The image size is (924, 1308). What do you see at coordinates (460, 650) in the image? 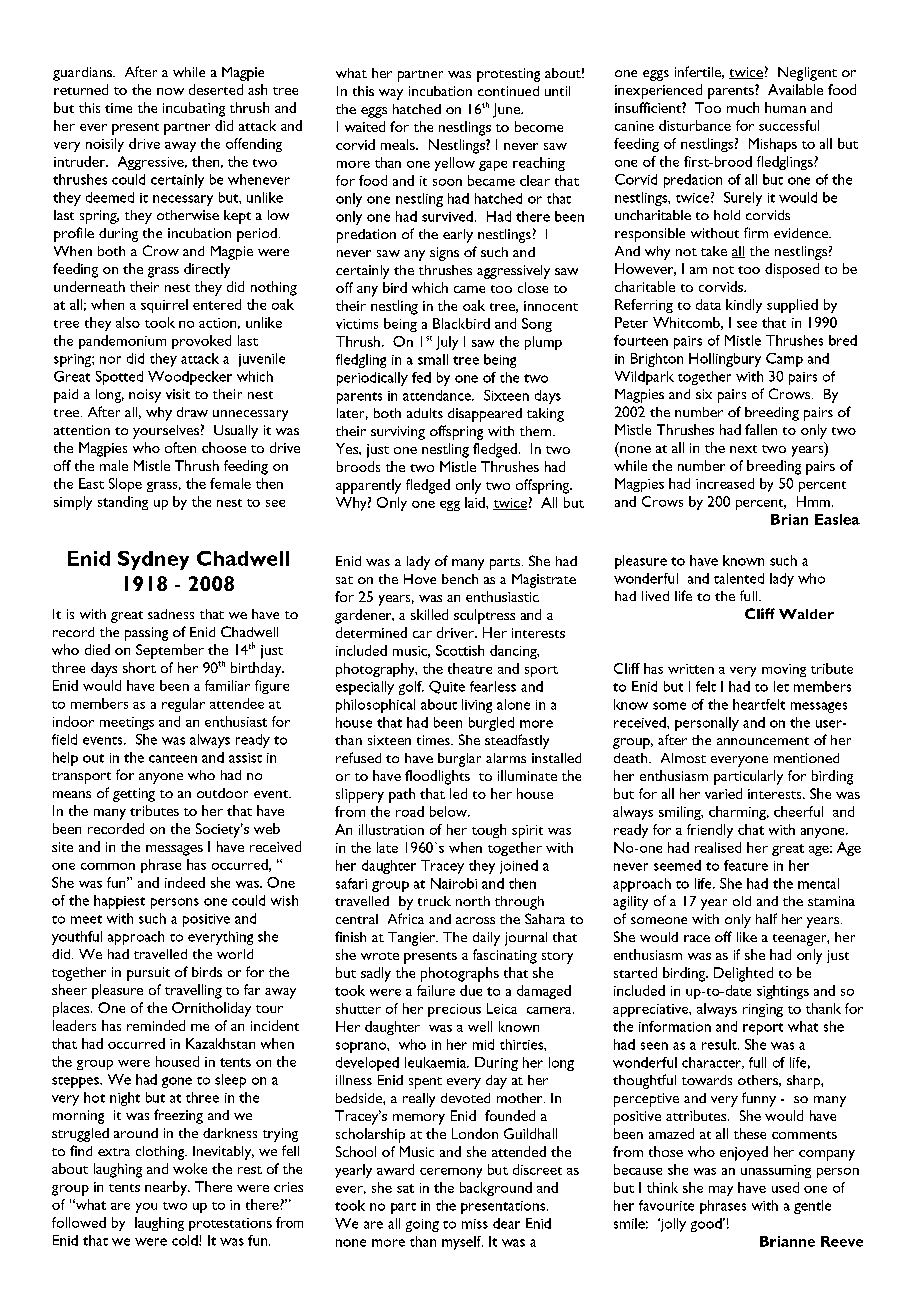
I see `Scottish` at bounding box center [460, 650].
